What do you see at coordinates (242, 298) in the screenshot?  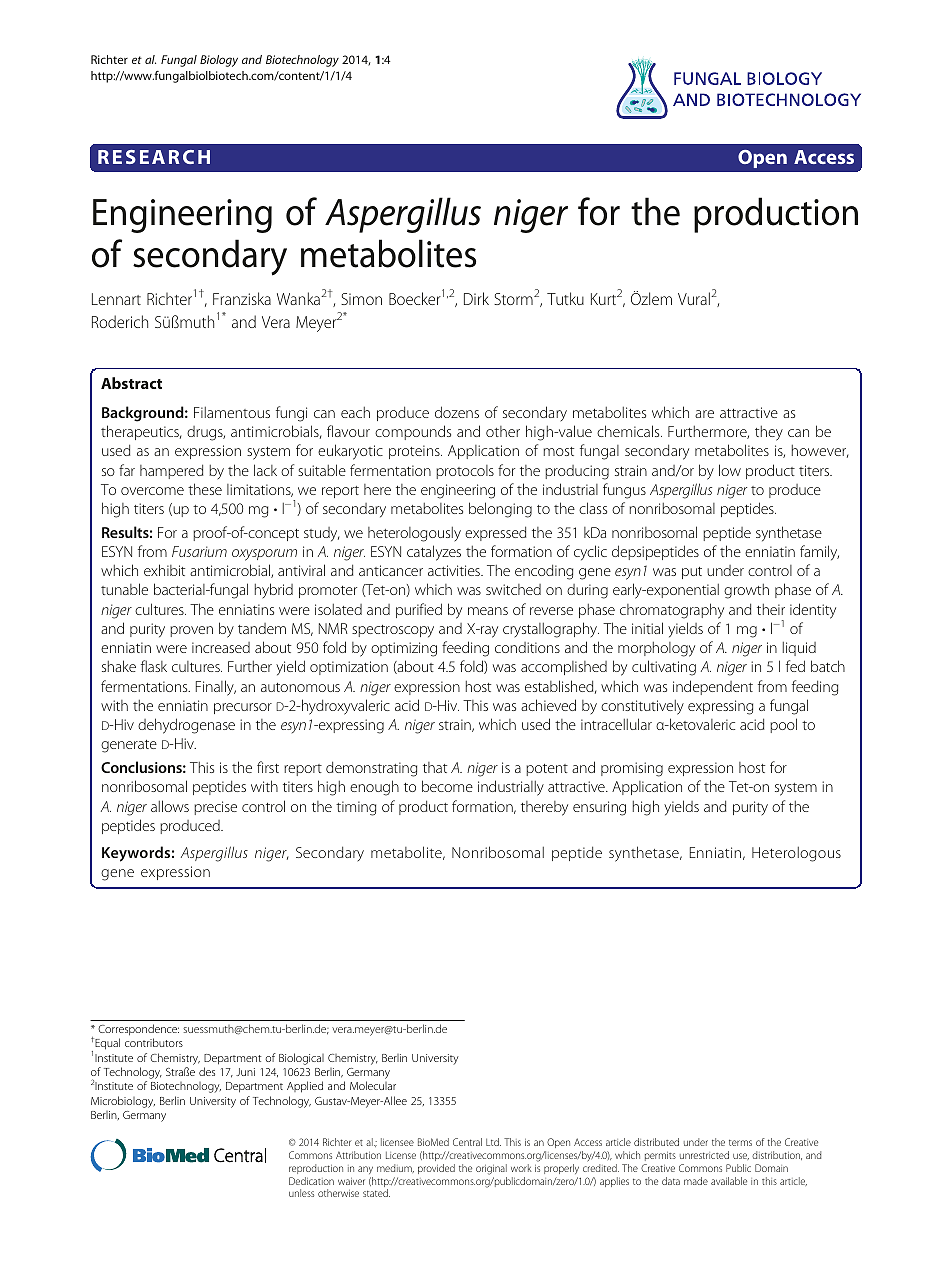 I see `Franziska` at bounding box center [242, 298].
